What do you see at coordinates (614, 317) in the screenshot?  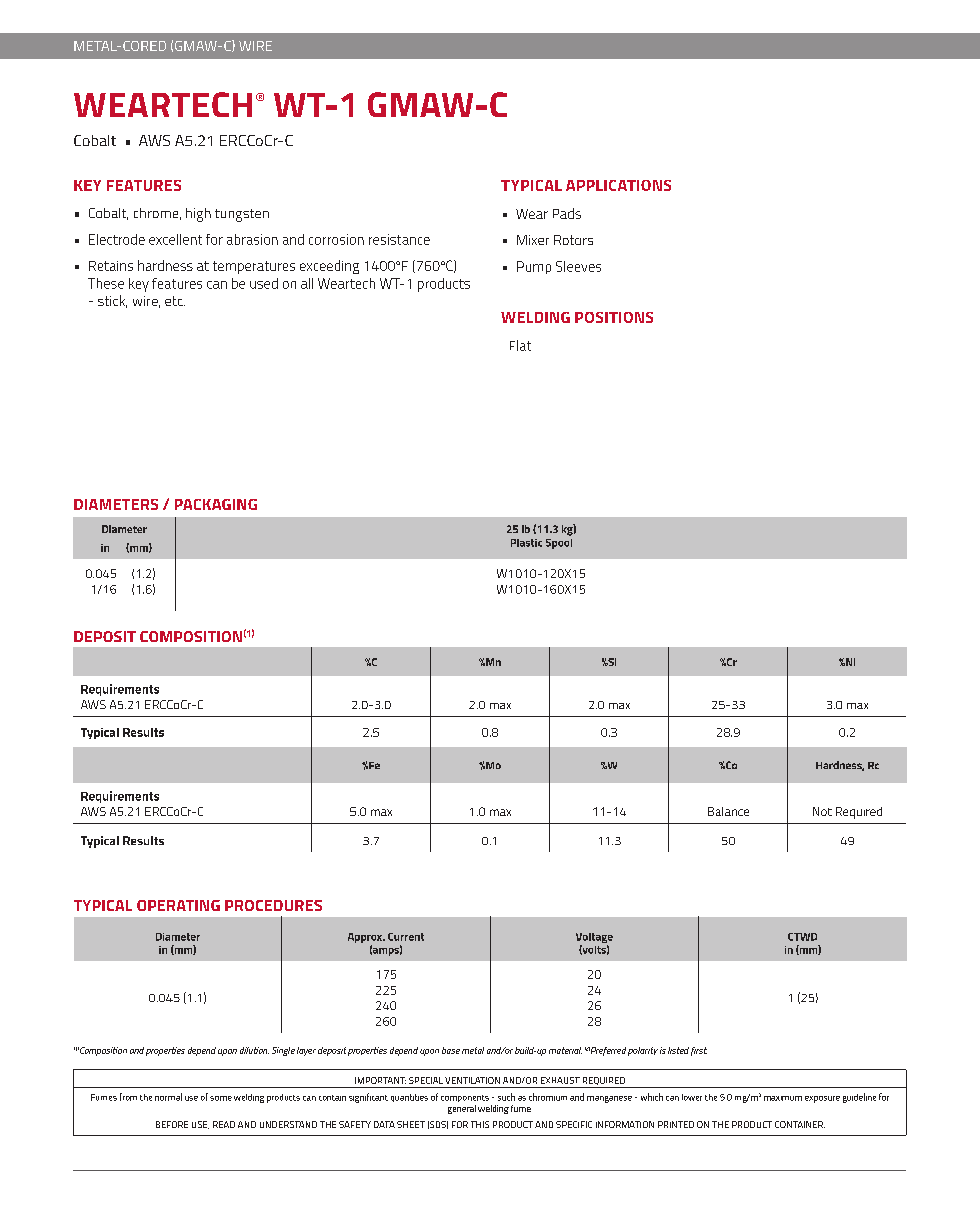 I see `POSITIONS` at bounding box center [614, 317].
